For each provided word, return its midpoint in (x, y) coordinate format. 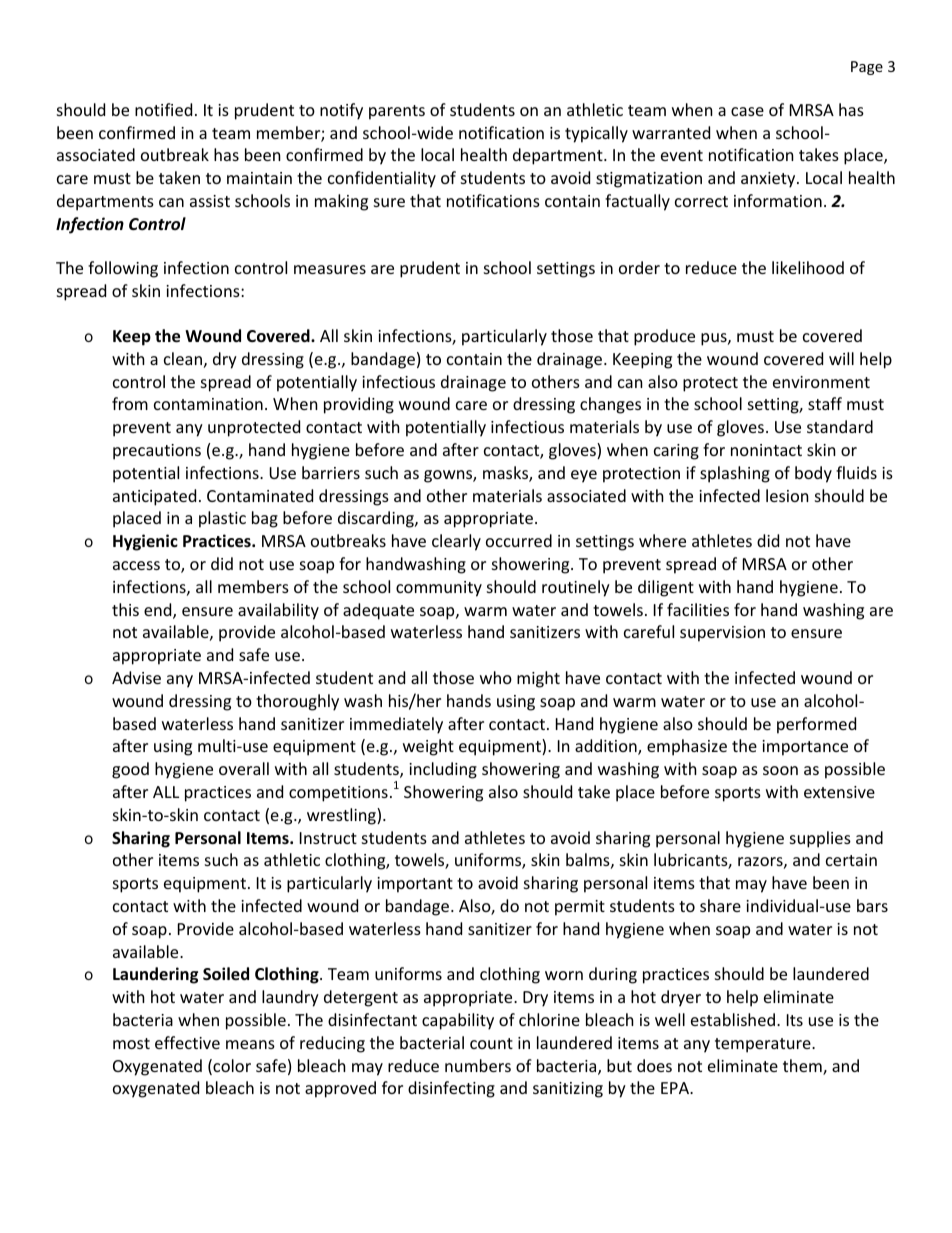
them (803, 1067)
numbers (478, 1065)
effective (187, 1042)
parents (397, 112)
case (747, 111)
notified (163, 109)
